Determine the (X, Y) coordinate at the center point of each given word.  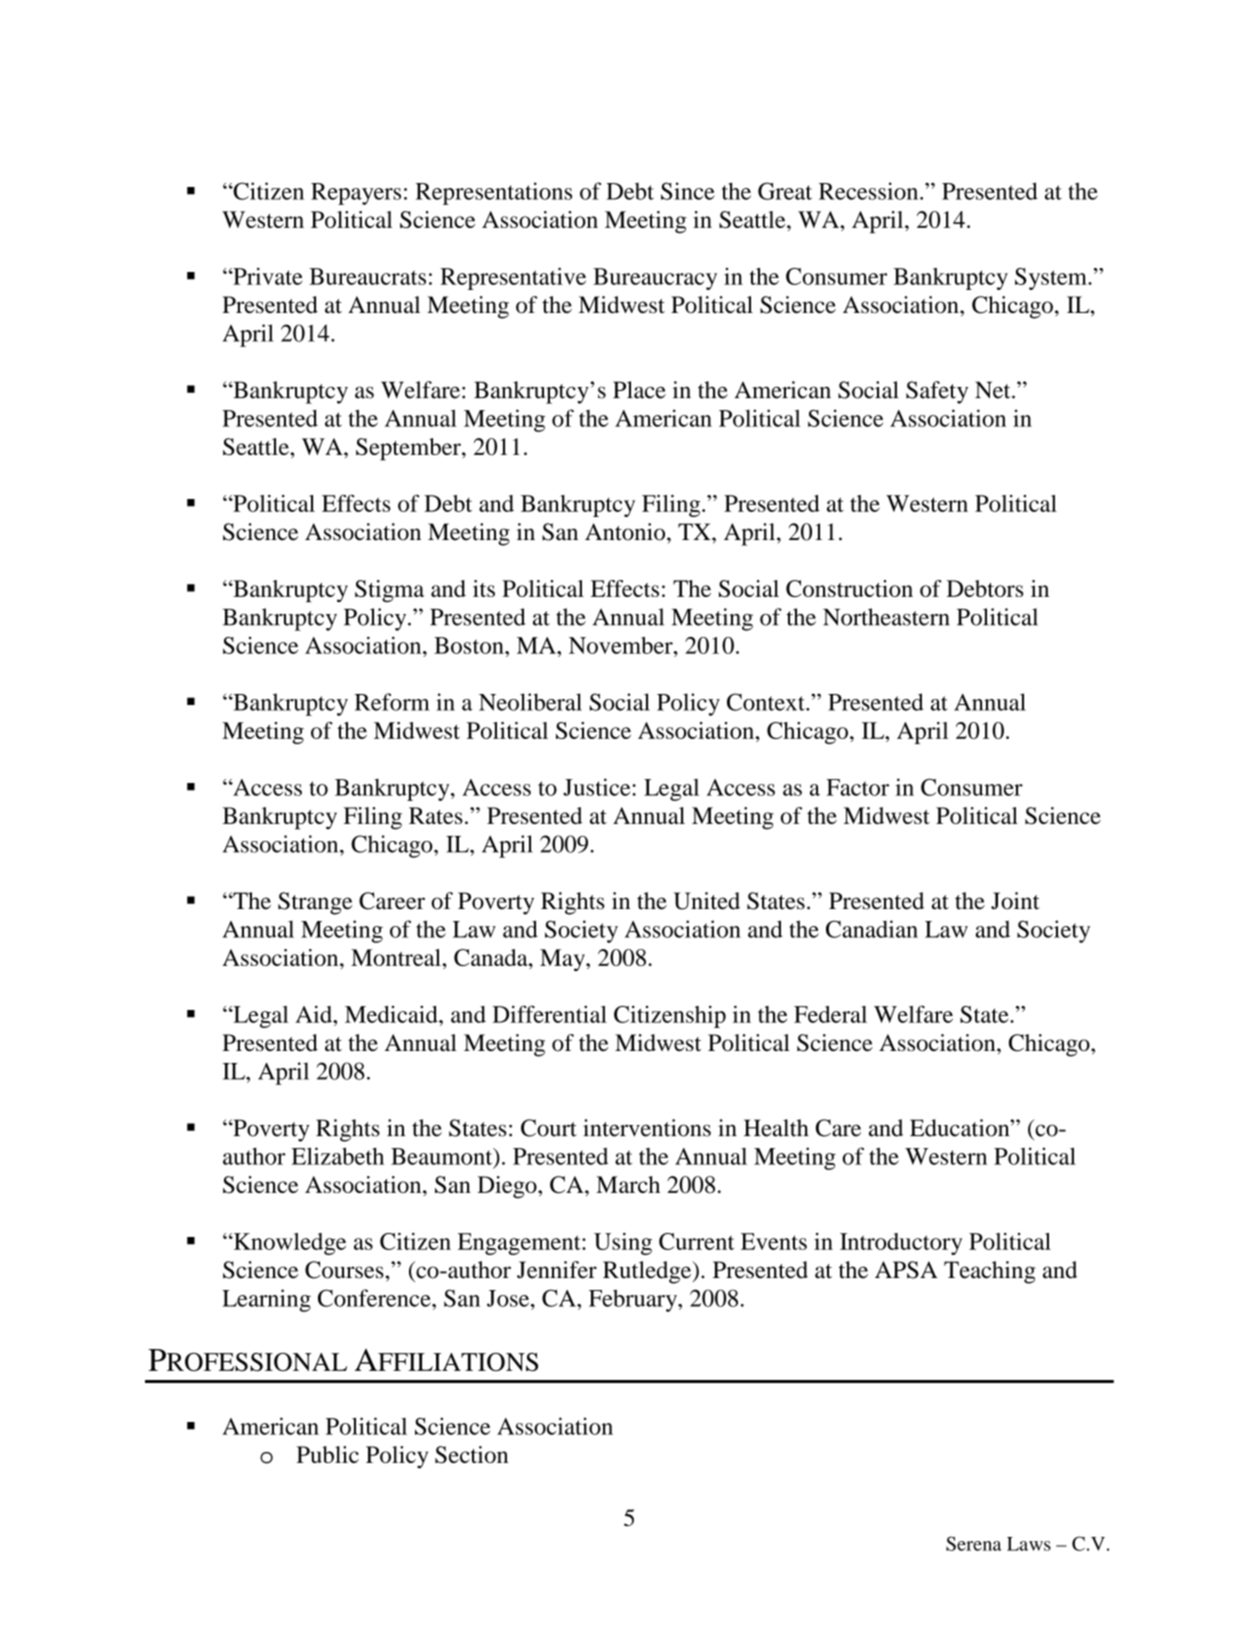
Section (471, 1455)
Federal (830, 1014)
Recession (870, 191)
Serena (974, 1543)
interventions (647, 1128)
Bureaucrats (367, 276)
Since (688, 191)
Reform (392, 702)
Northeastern (886, 617)
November (622, 645)
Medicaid (392, 1014)
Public (328, 1454)
